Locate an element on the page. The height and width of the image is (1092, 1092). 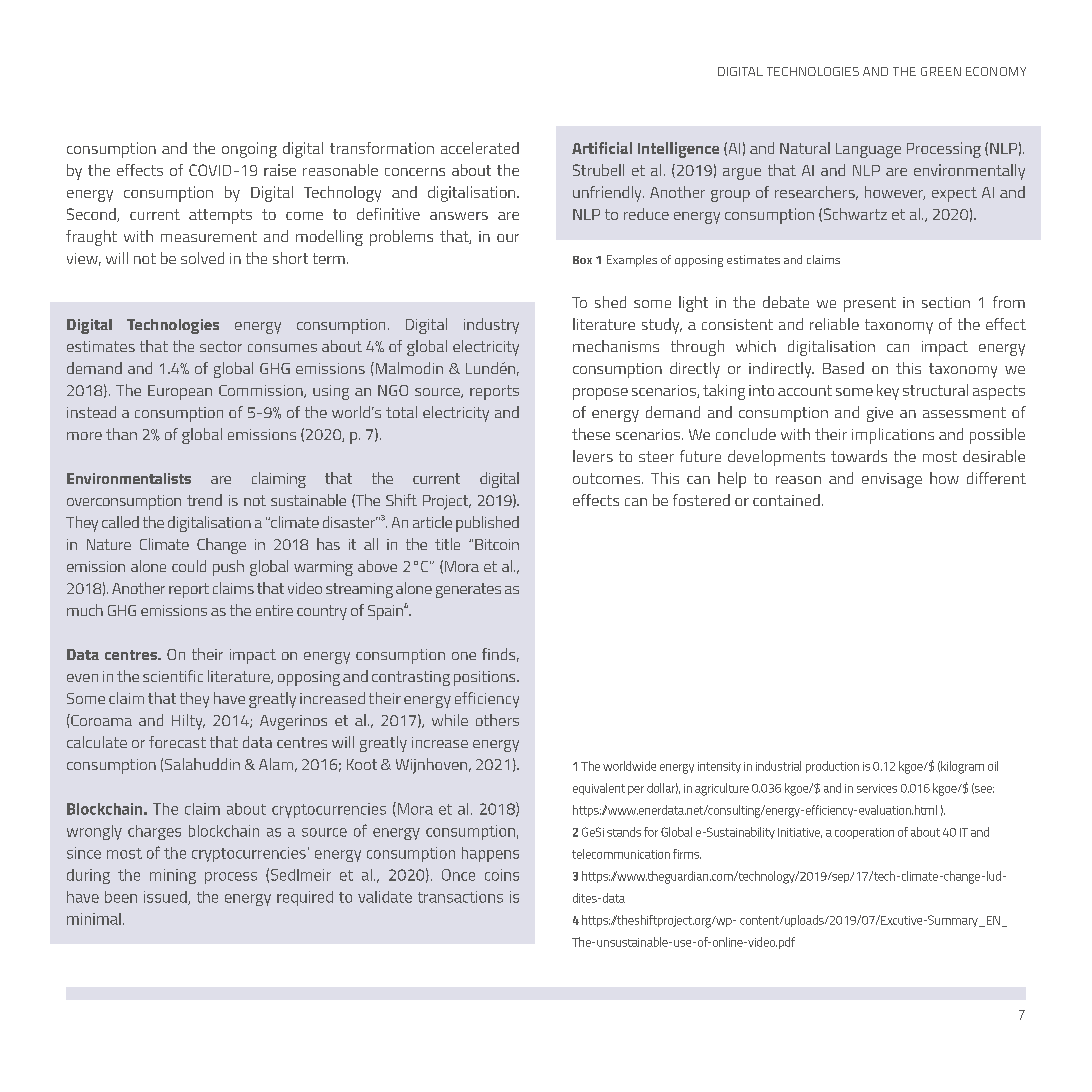
coins is located at coordinates (502, 875).
